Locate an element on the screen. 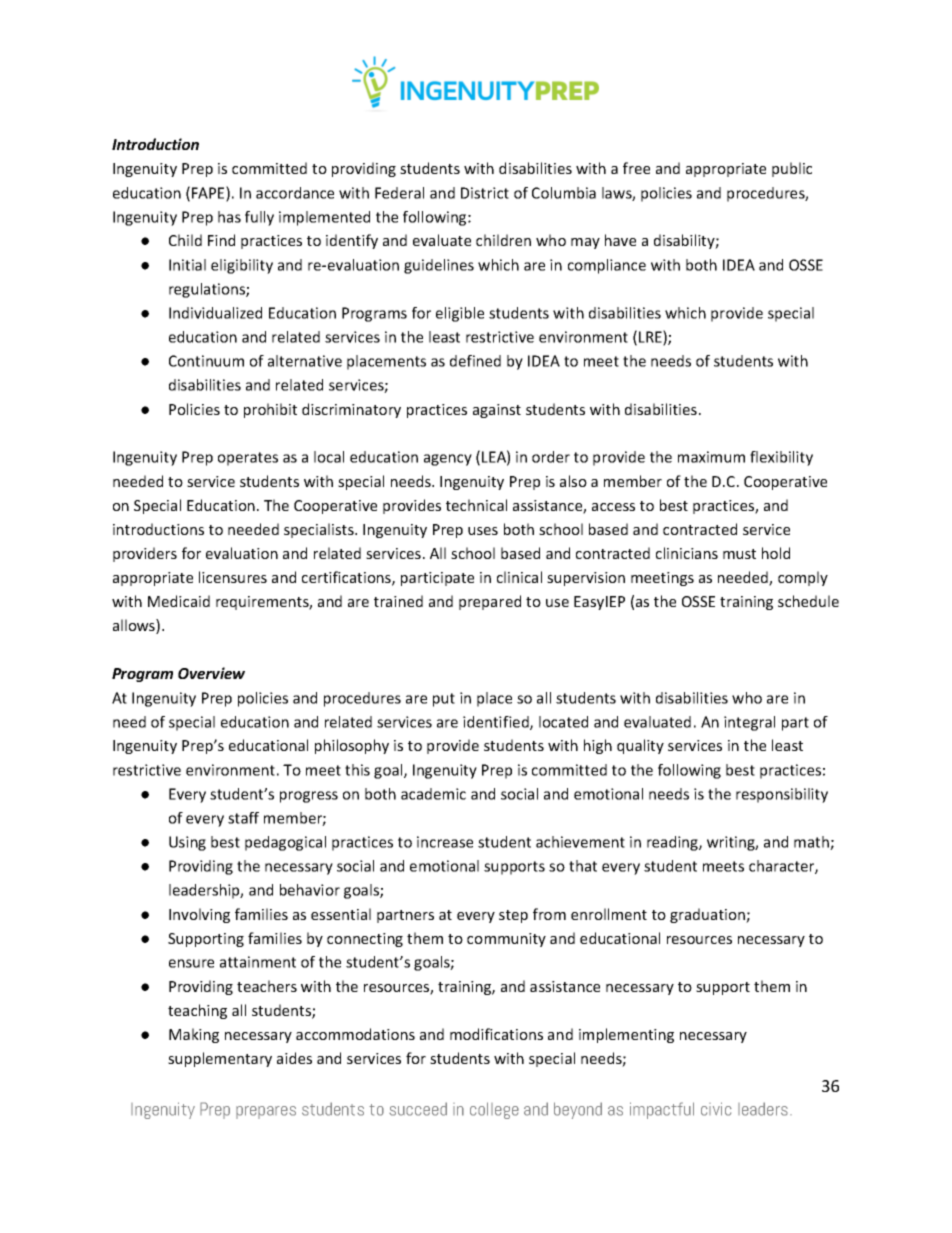 The image size is (952, 1233). put is located at coordinates (444, 700).
